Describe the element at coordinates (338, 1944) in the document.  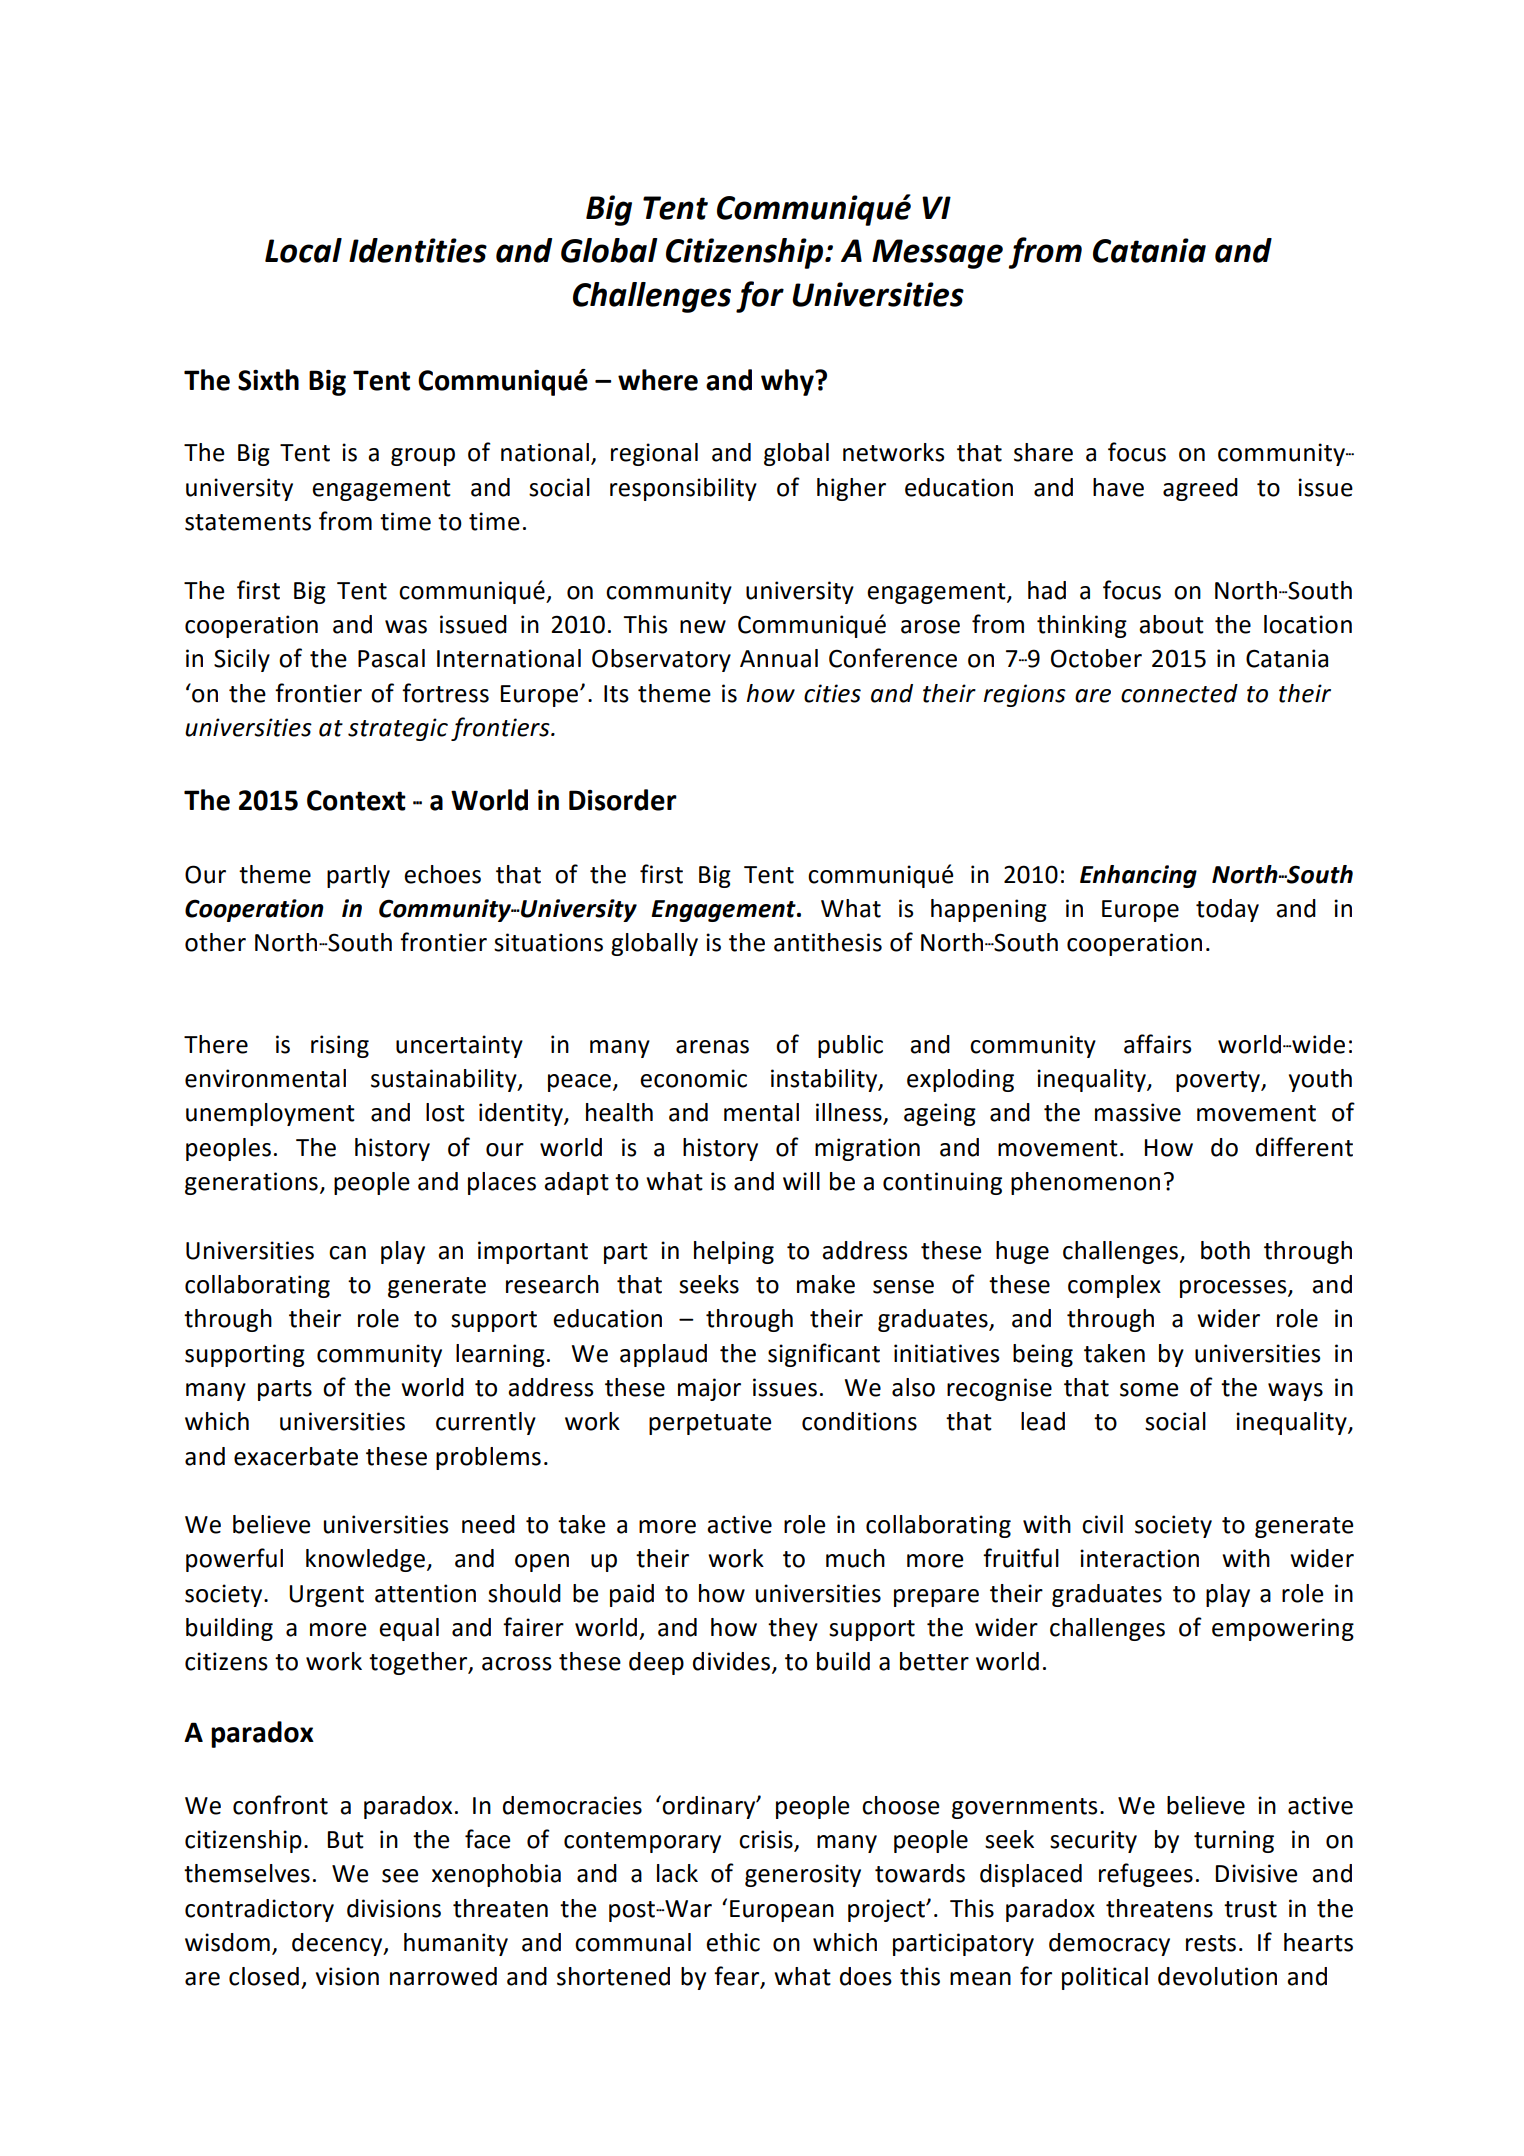
I see `decency` at that location.
